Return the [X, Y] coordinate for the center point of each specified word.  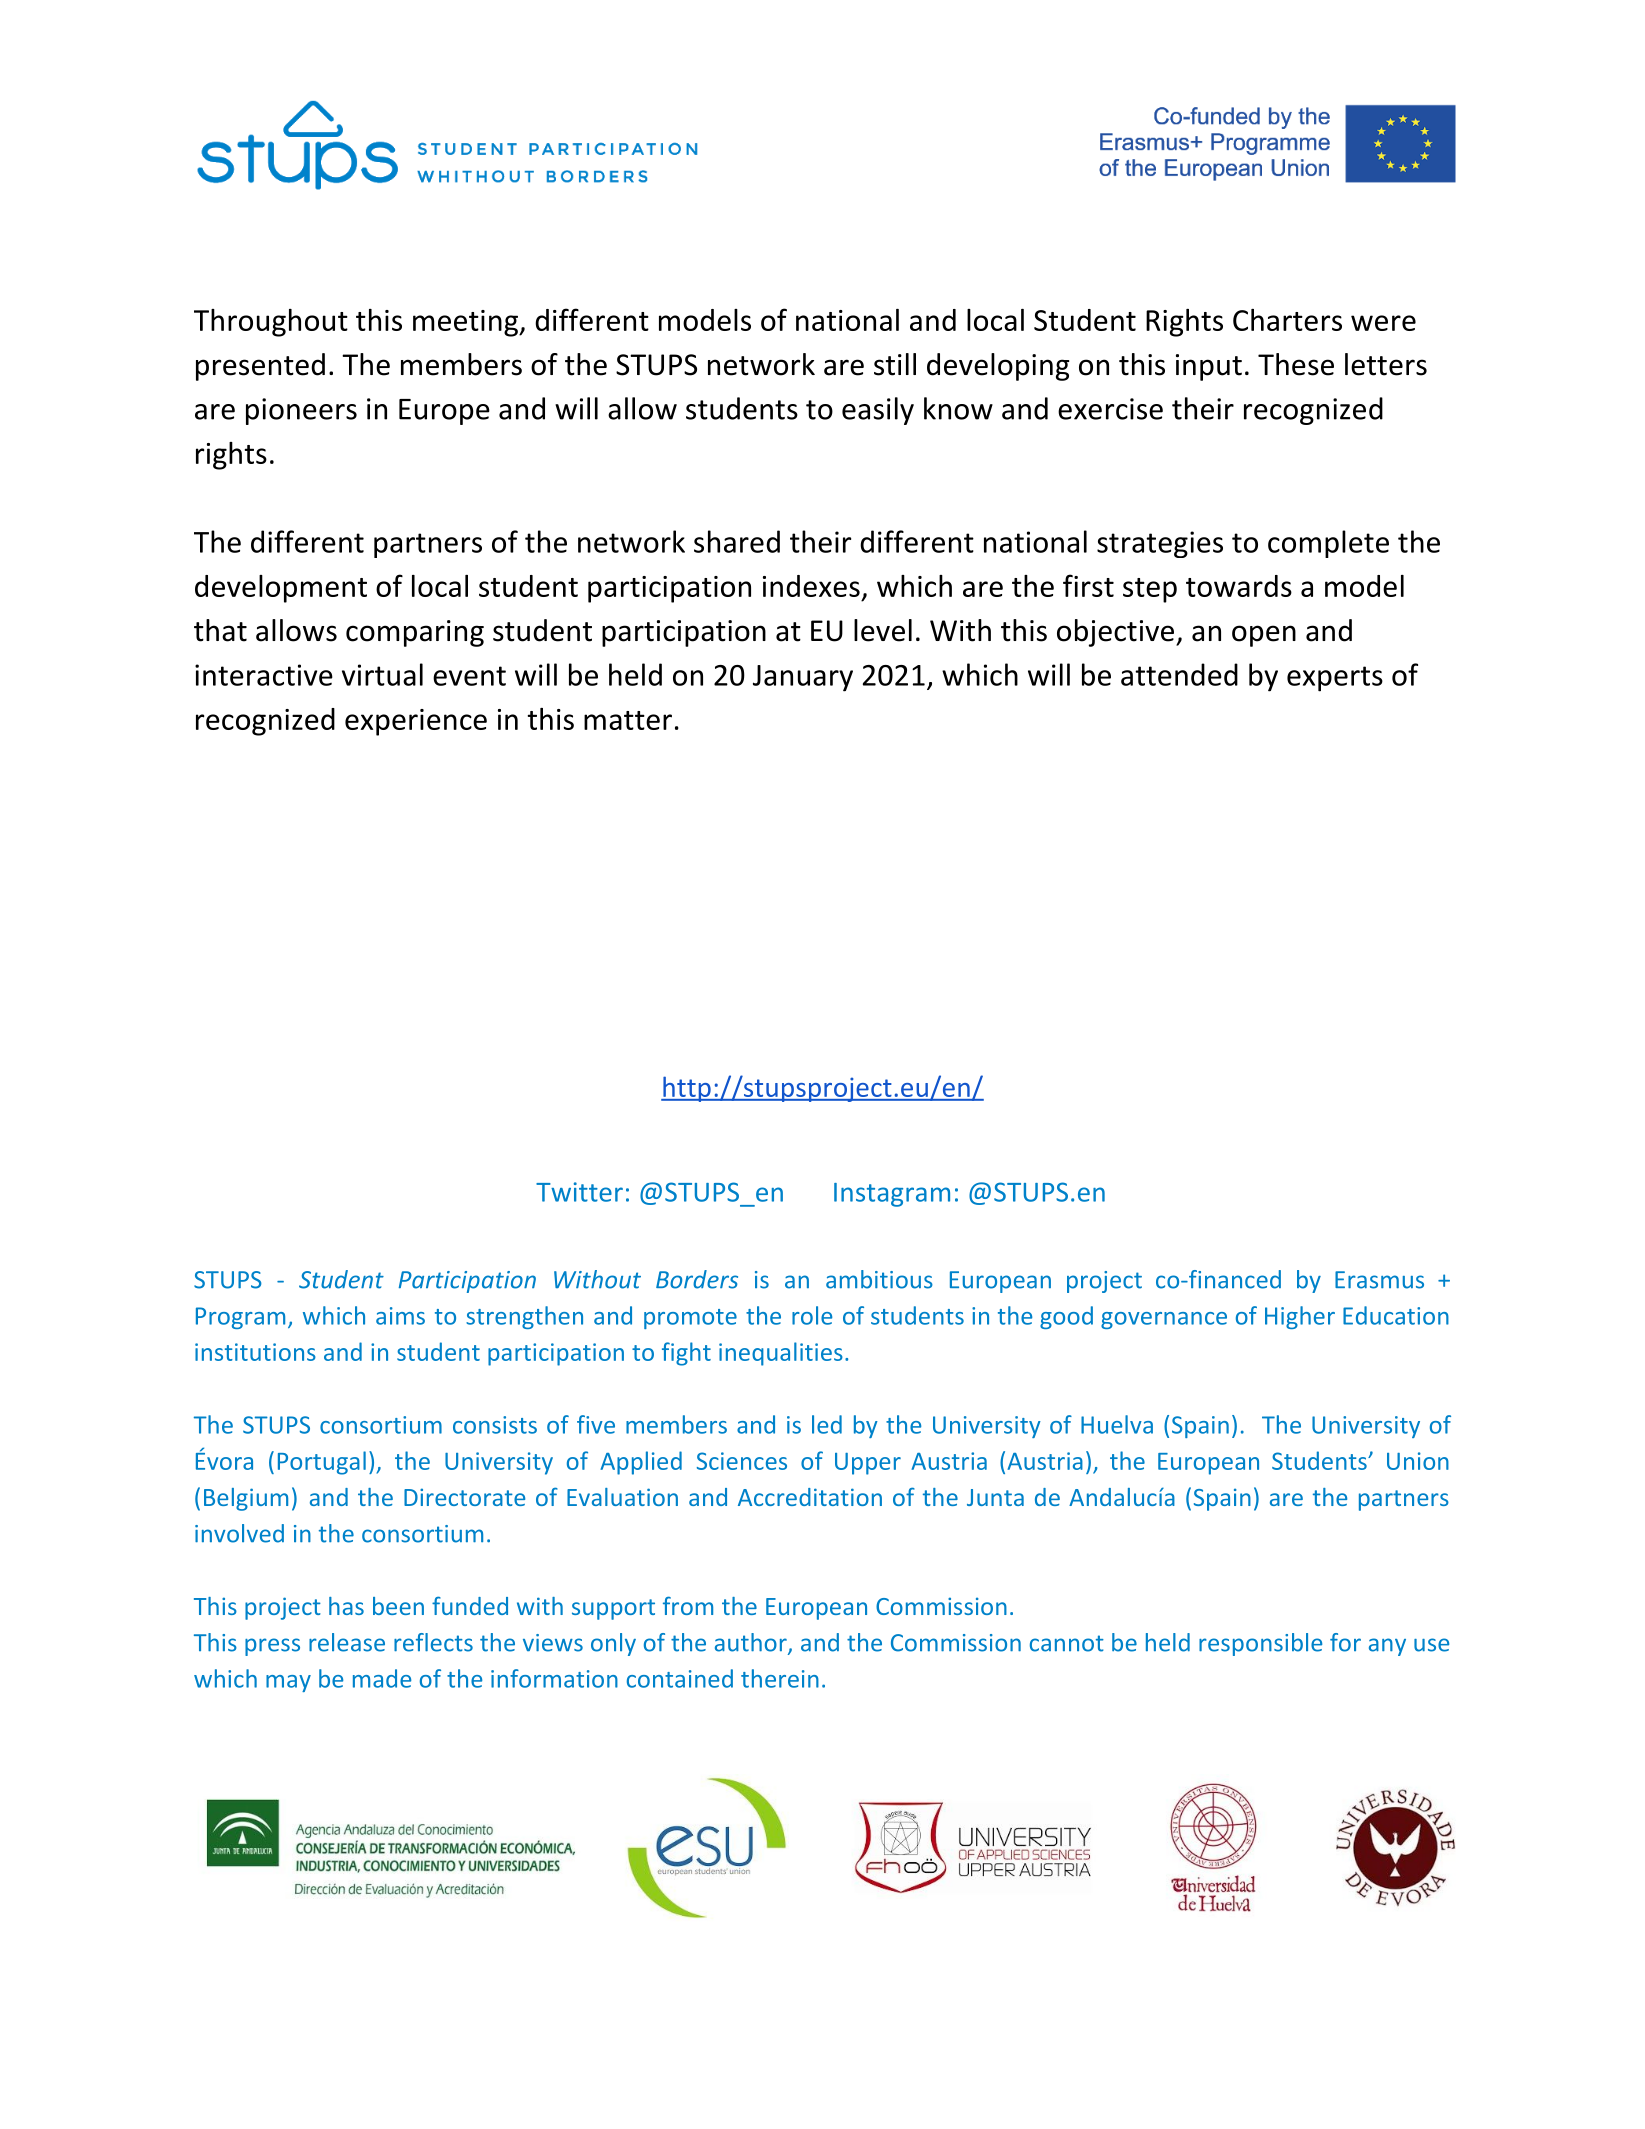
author [752, 1643]
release [347, 1642]
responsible [1260, 1644]
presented [260, 367]
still [895, 364]
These [1296, 364]
